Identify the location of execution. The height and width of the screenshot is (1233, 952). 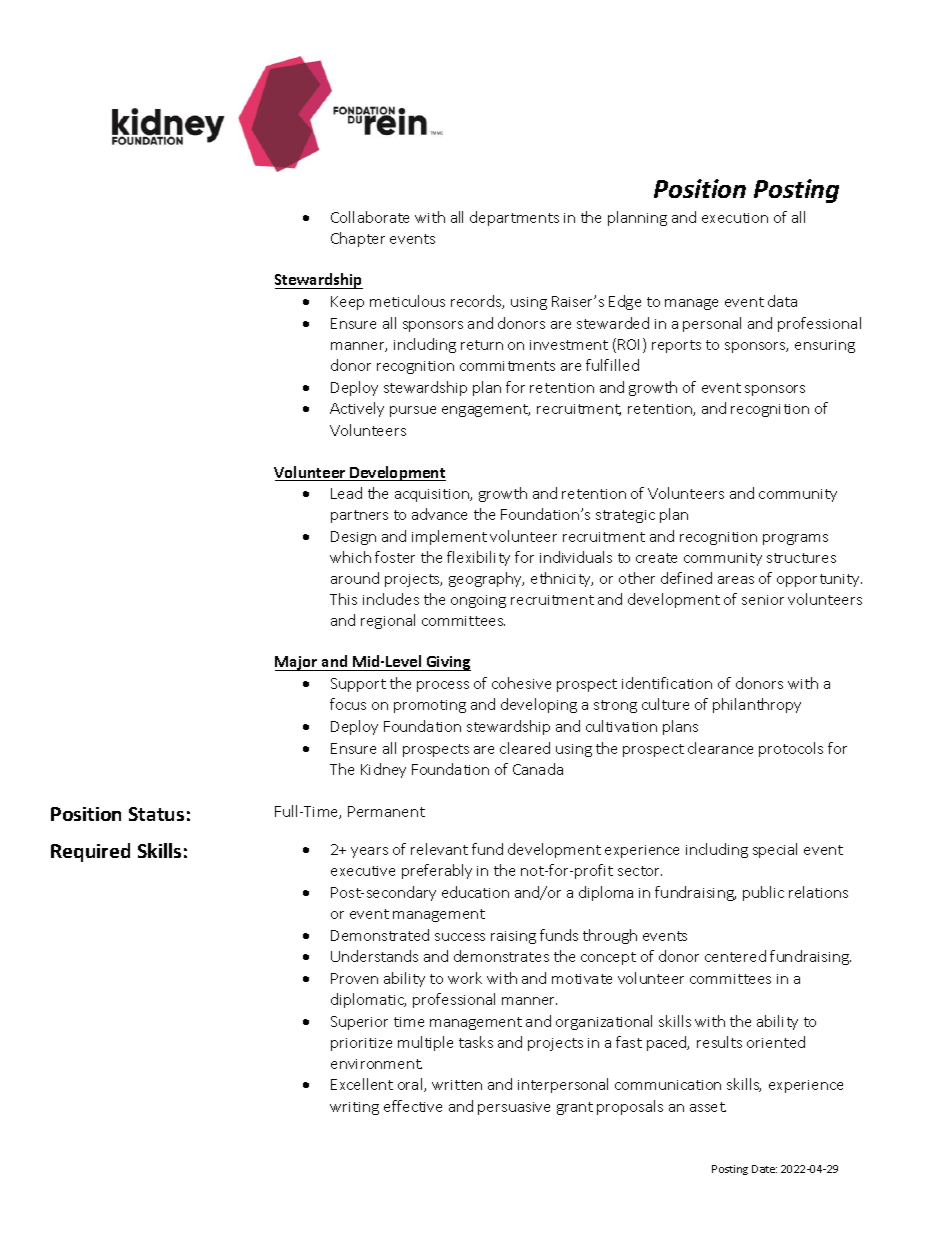
(735, 218).
